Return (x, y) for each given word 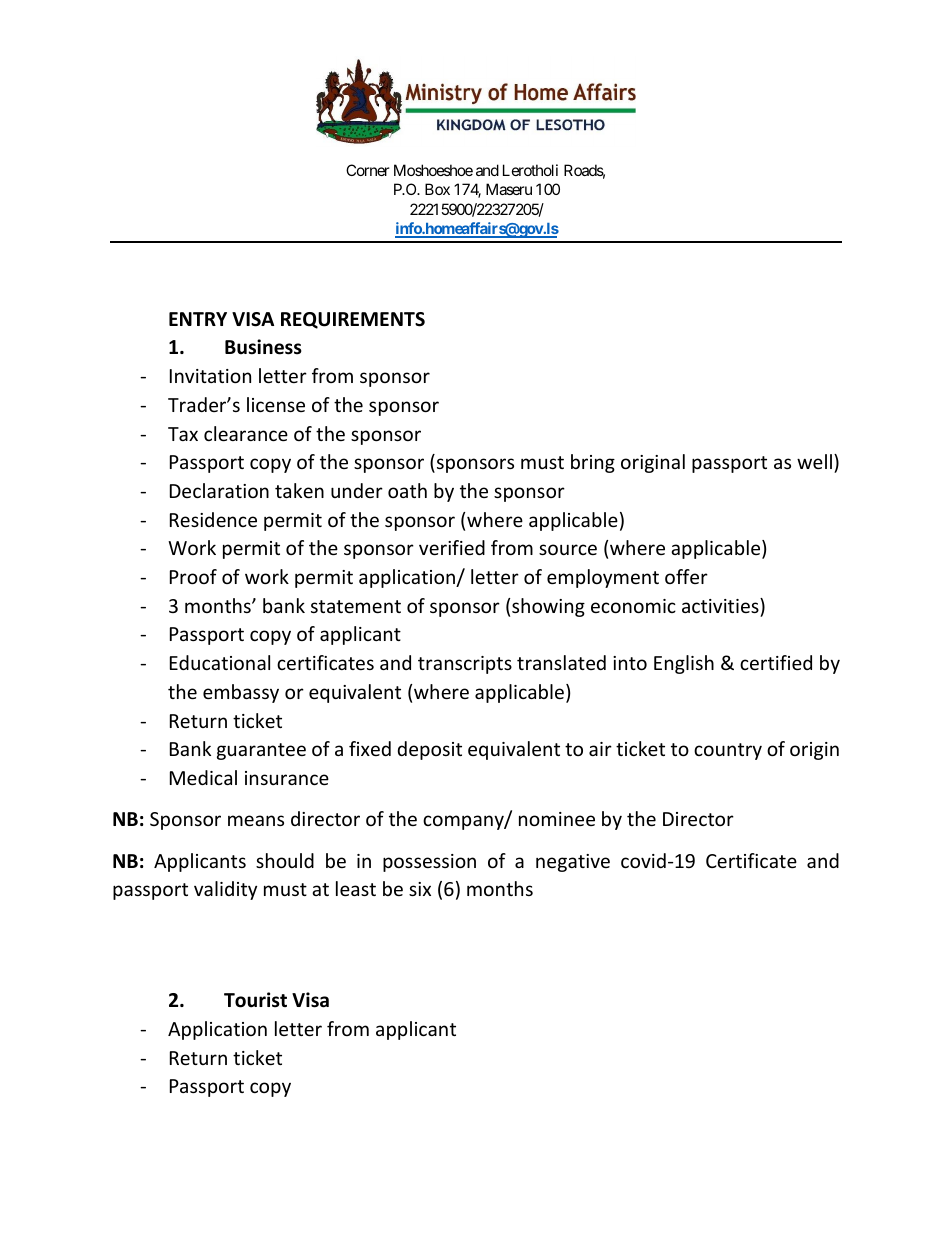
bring (593, 463)
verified (452, 547)
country (728, 751)
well (814, 461)
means (256, 820)
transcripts (465, 665)
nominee (557, 819)
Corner (368, 170)
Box (437, 189)
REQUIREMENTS (353, 320)
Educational (220, 662)
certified (776, 662)
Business (263, 347)
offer (686, 576)
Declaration (219, 490)
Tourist (255, 1000)
